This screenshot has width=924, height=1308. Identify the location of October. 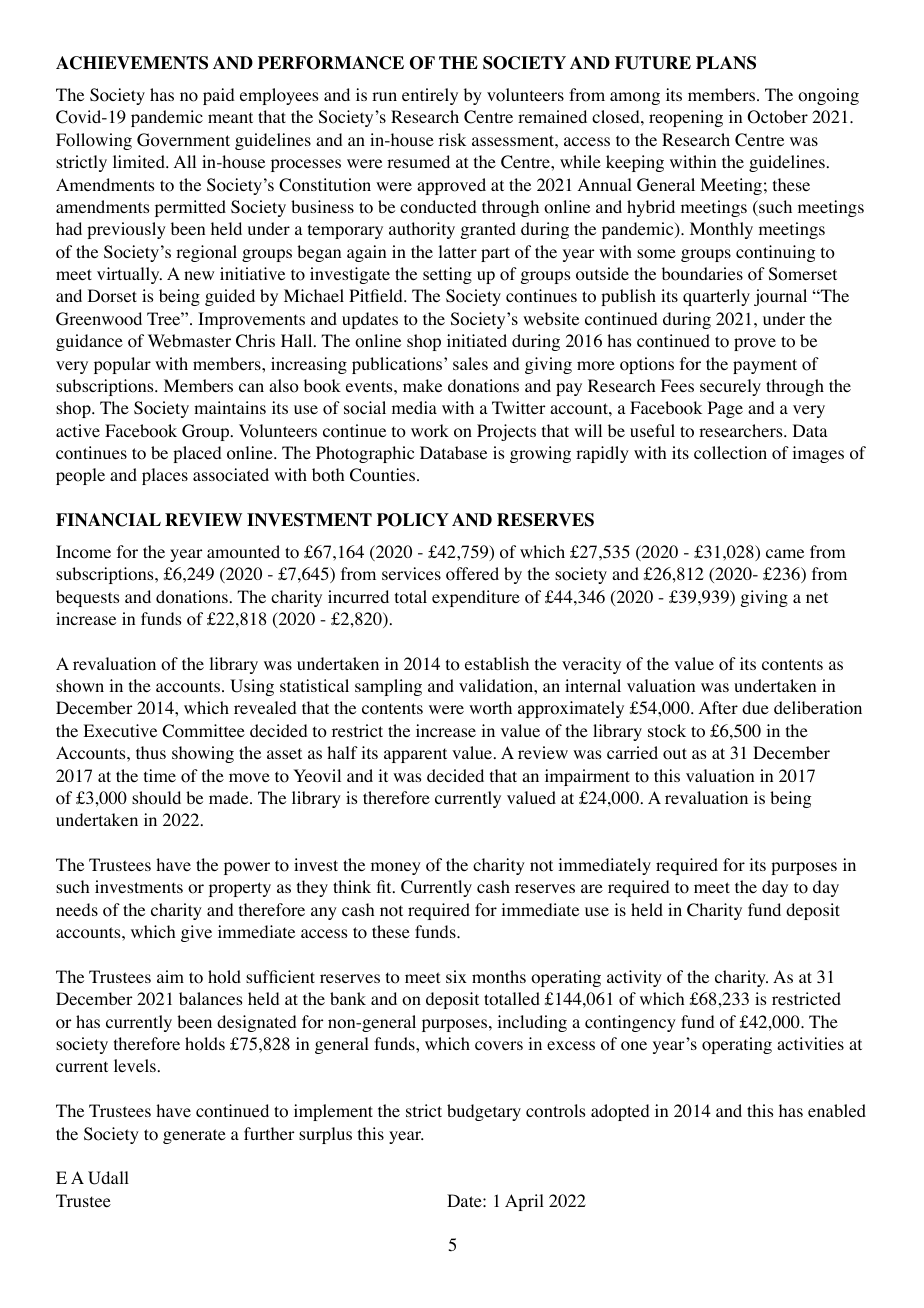
(778, 117).
